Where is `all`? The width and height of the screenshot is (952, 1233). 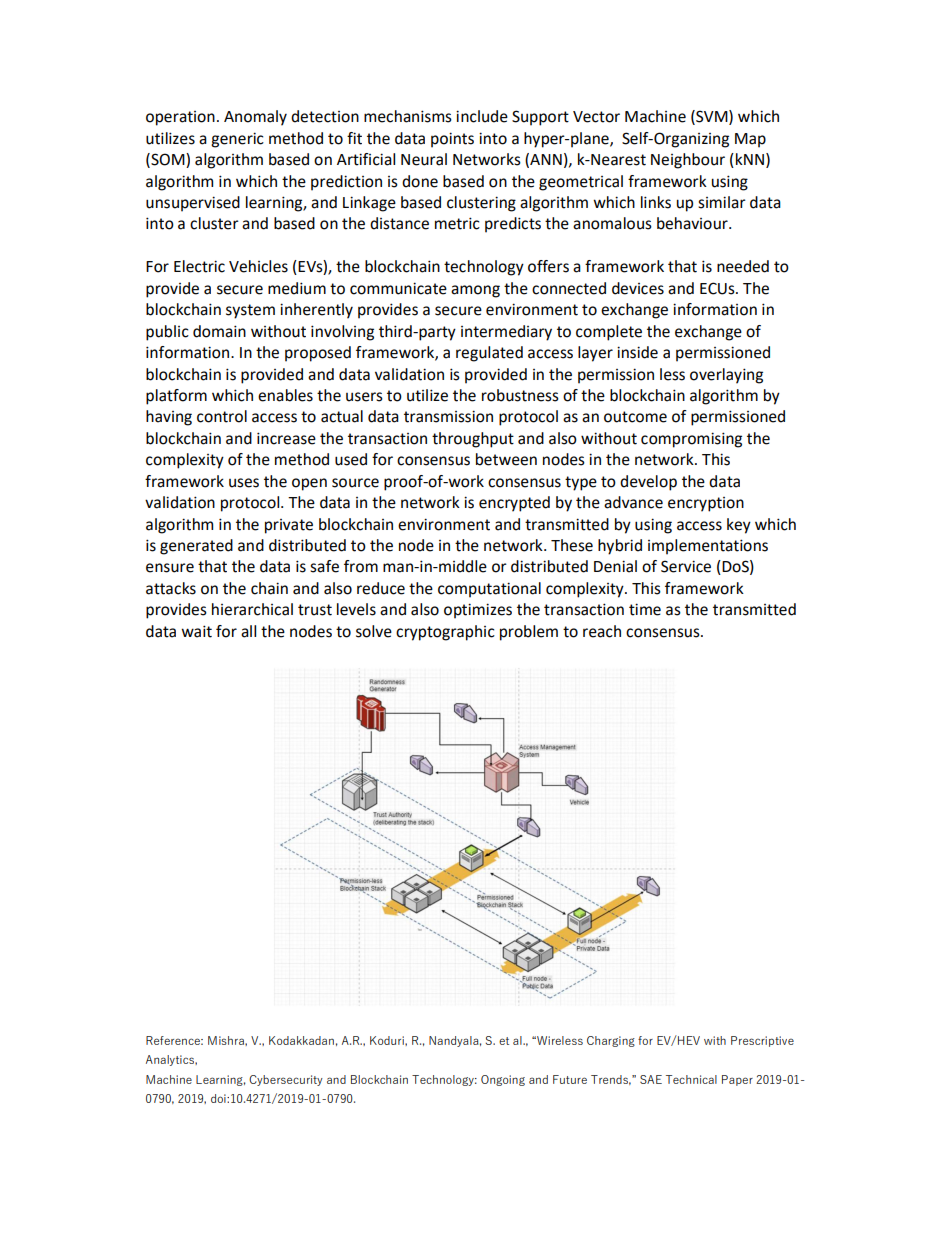
all is located at coordinates (248, 631).
